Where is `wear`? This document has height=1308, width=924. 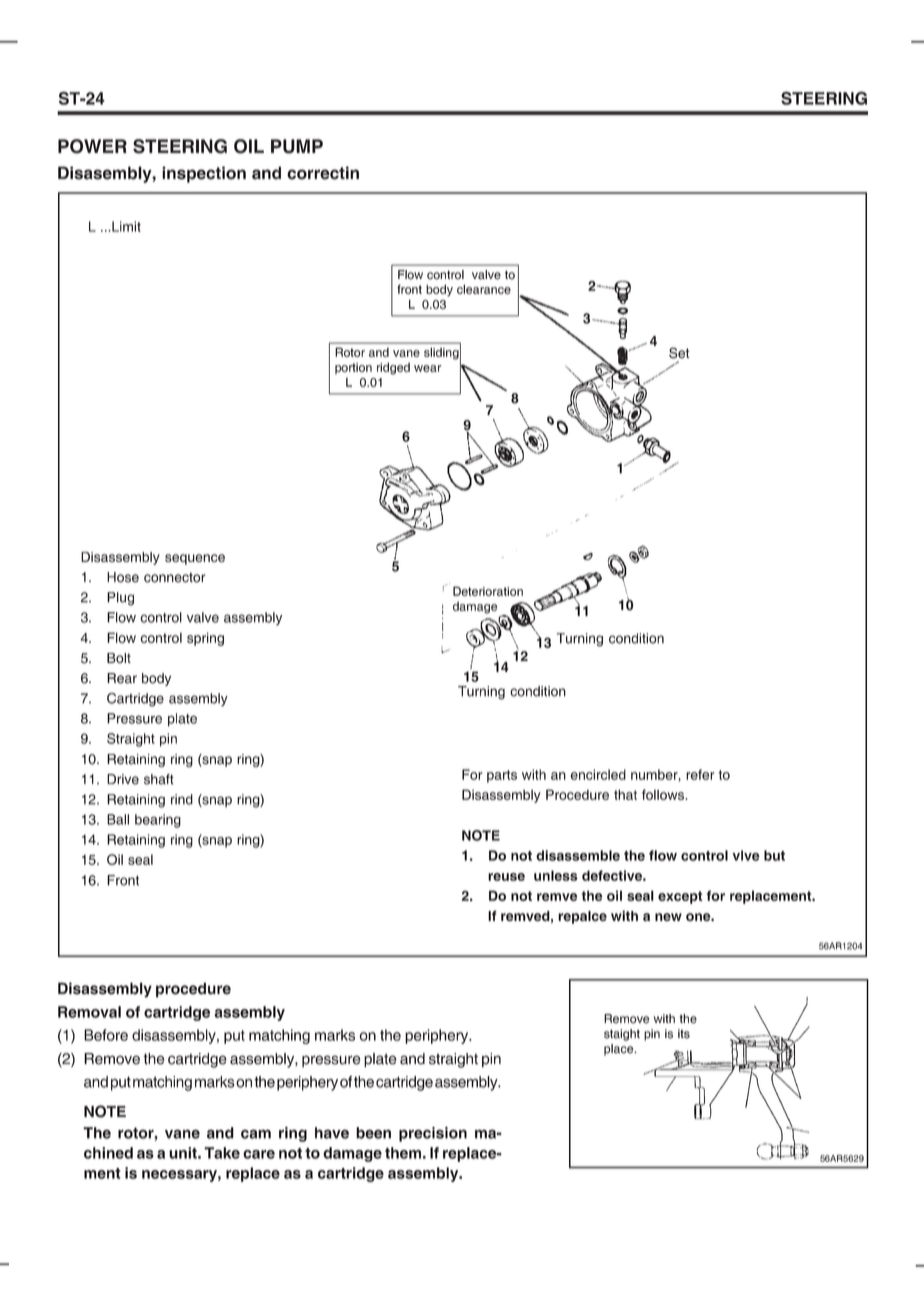
wear is located at coordinates (427, 368).
